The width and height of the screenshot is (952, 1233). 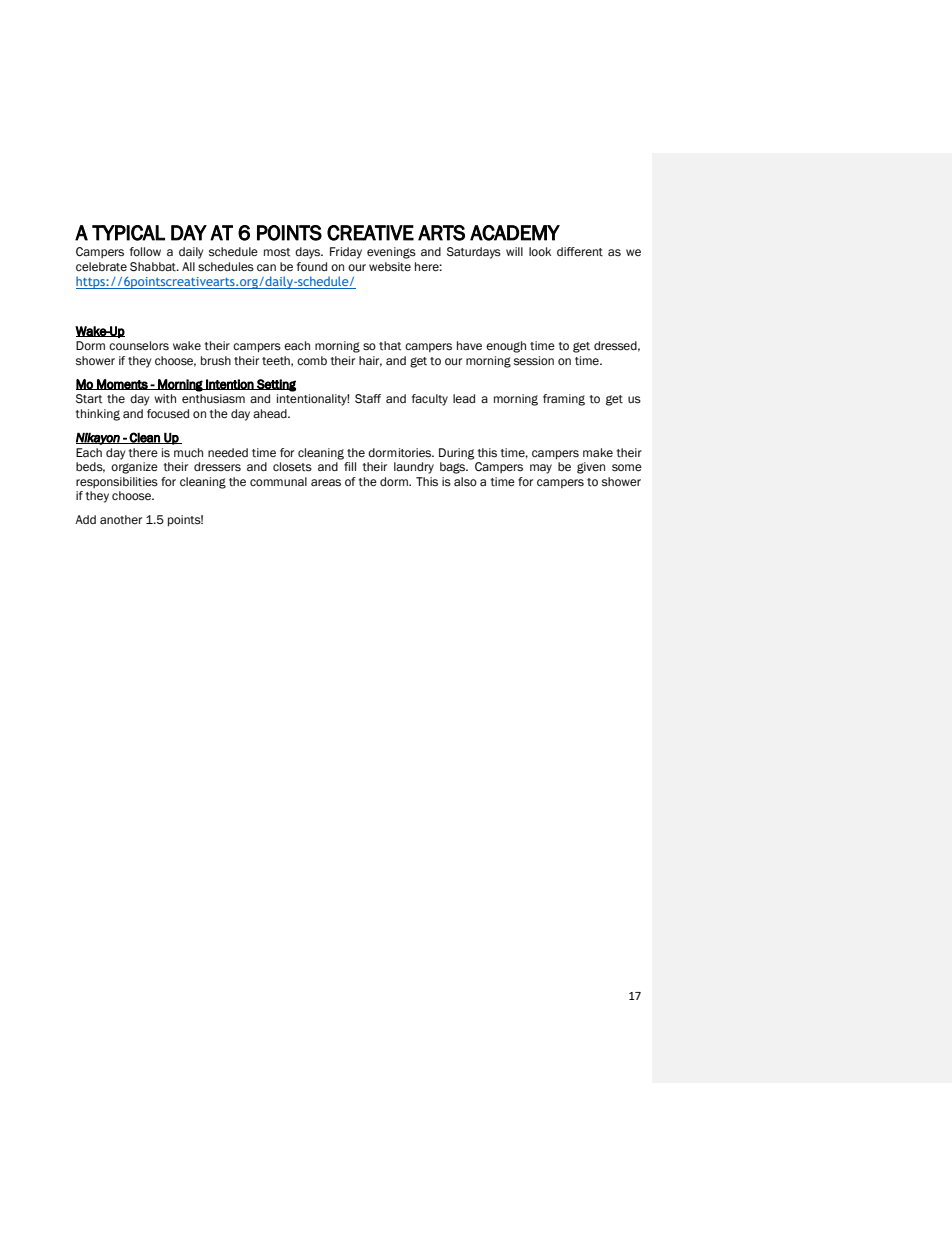 I want to click on Staff, so click(x=368, y=399).
